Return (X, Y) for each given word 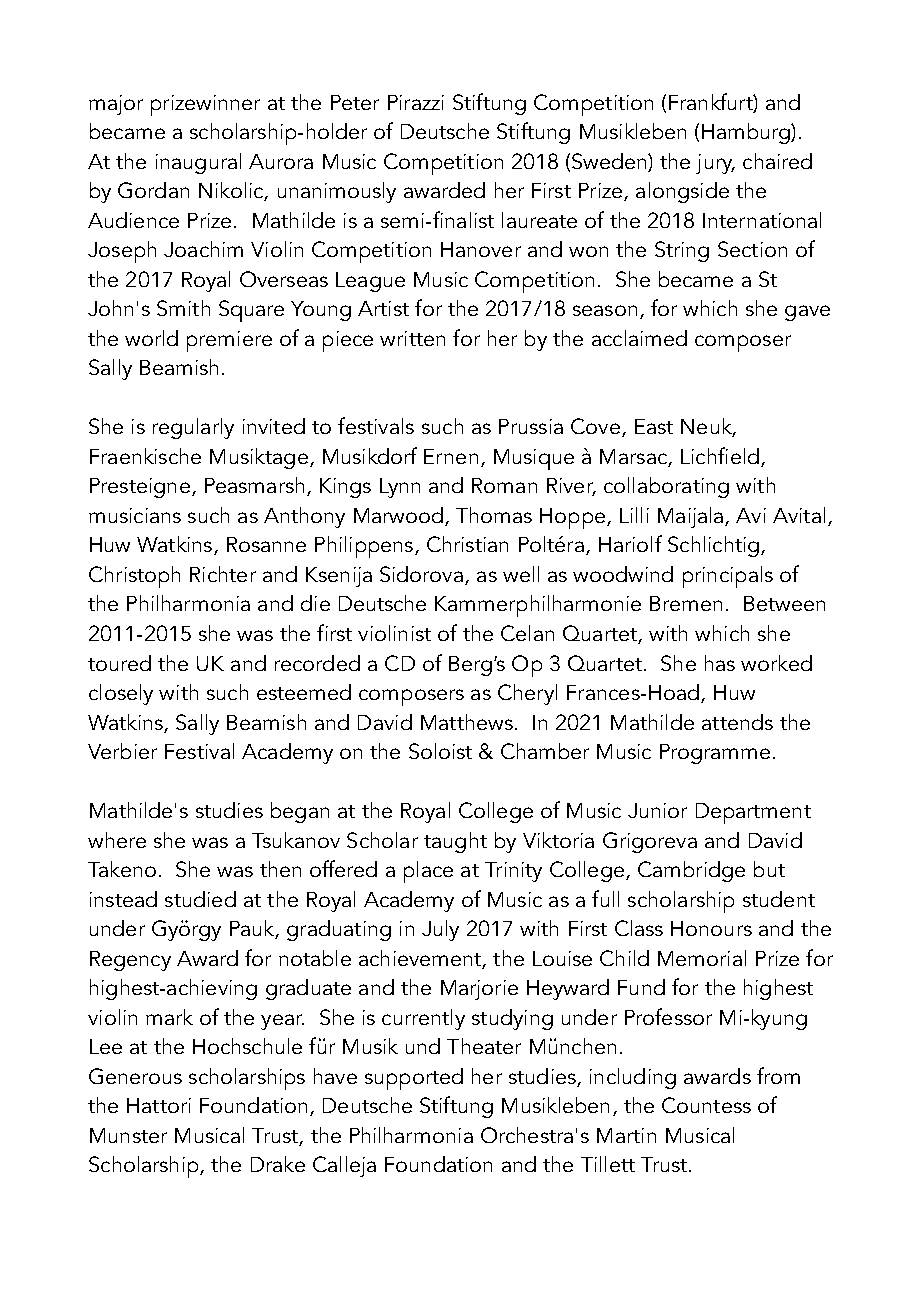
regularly (193, 428)
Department (753, 813)
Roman (504, 485)
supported (414, 1079)
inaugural (198, 163)
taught (455, 842)
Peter (355, 102)
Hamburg (747, 133)
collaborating (666, 487)
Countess (706, 1105)
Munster (128, 1135)
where (117, 840)
